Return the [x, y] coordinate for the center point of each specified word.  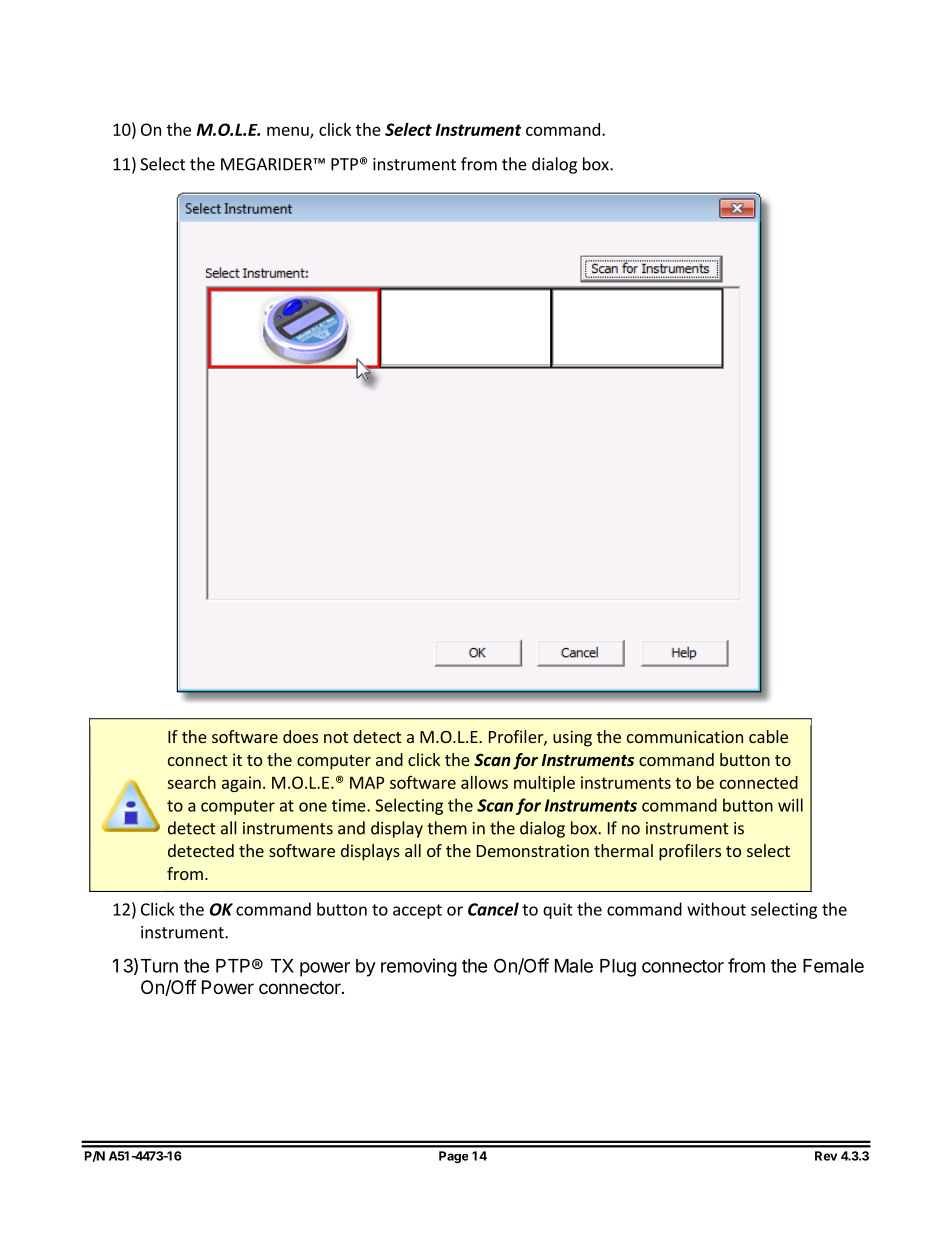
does [300, 736]
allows [484, 782]
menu [289, 132]
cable [768, 736]
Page [453, 1157]
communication [685, 736]
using [572, 738]
